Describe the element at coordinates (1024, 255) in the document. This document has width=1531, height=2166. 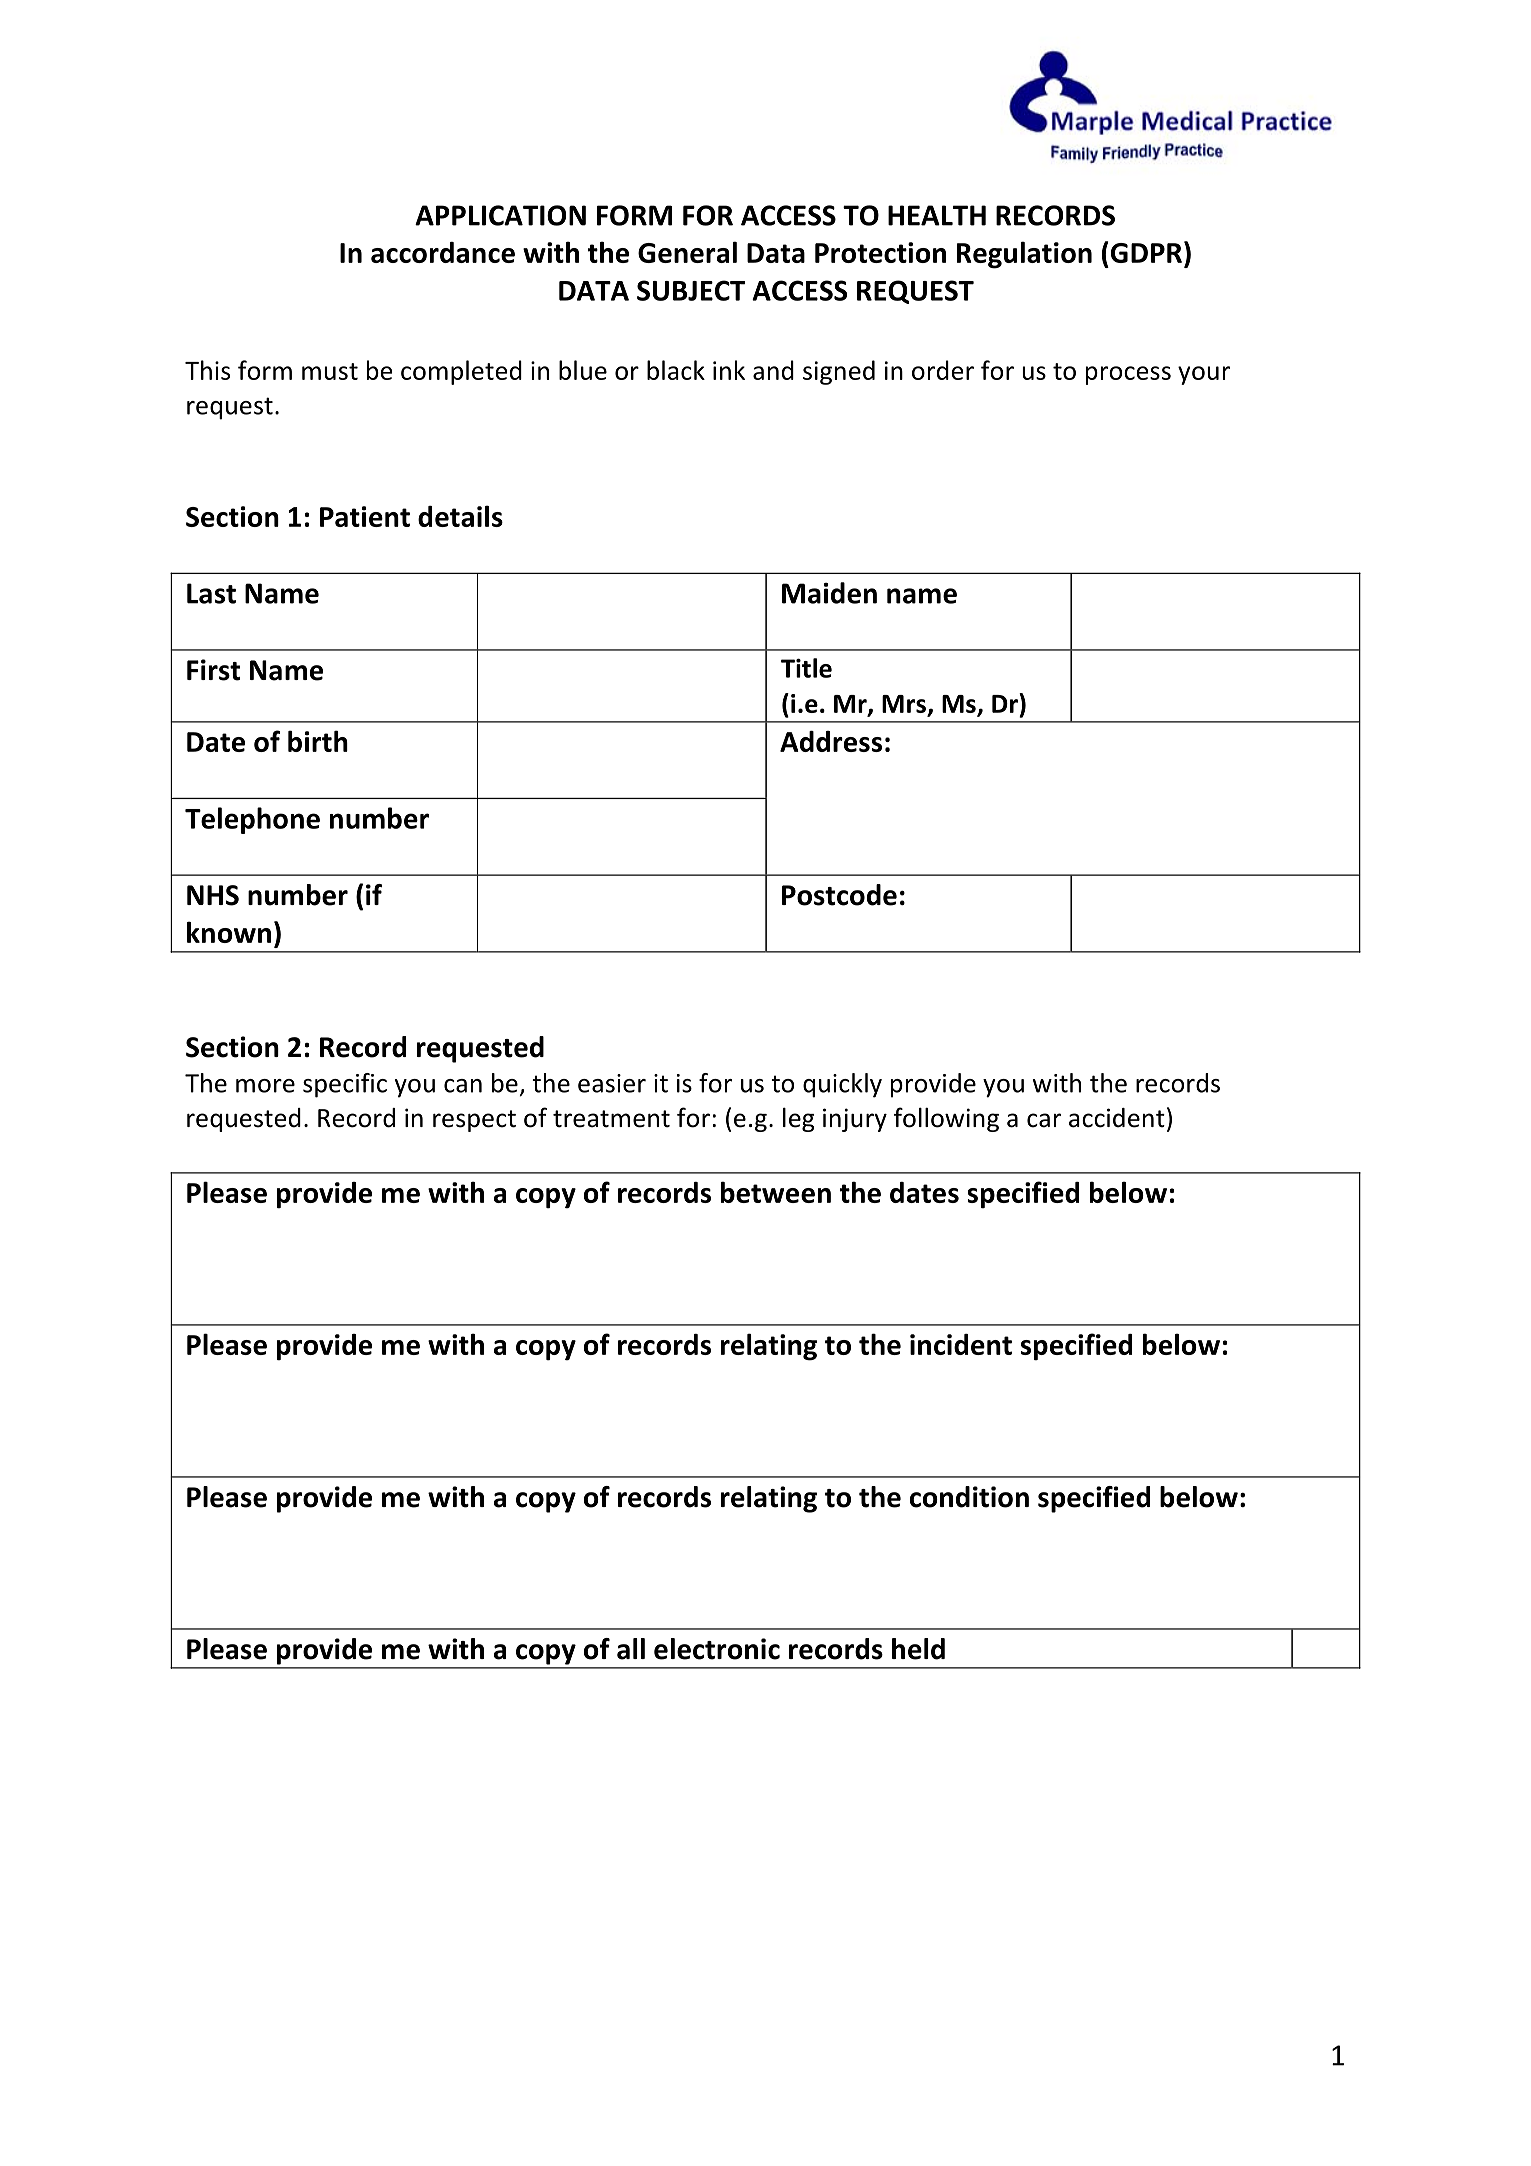
I see `Regulation` at that location.
